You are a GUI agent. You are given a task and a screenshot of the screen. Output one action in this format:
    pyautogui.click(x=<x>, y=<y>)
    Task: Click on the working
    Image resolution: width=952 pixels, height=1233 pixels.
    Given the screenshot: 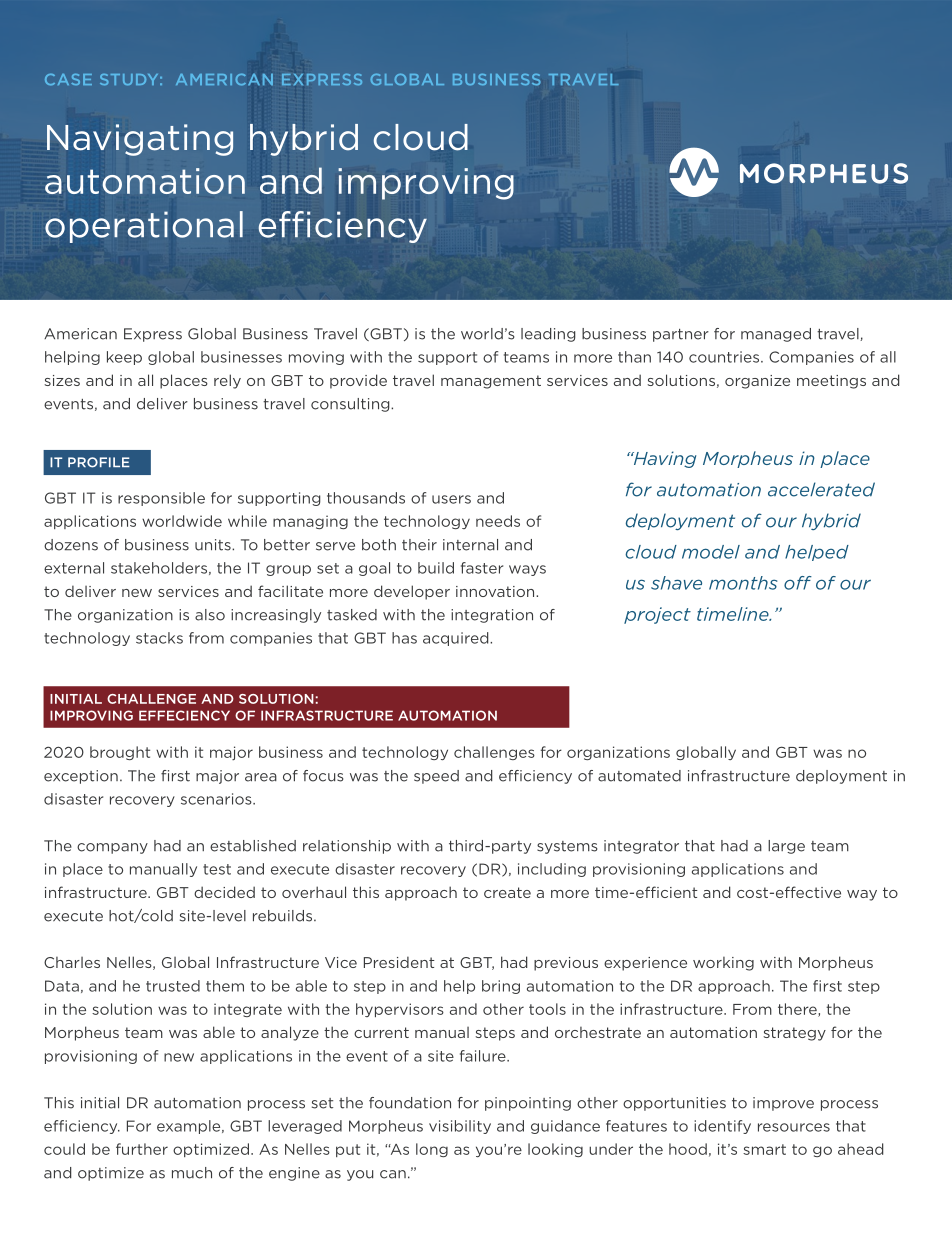 What is the action you would take?
    pyautogui.click(x=723, y=964)
